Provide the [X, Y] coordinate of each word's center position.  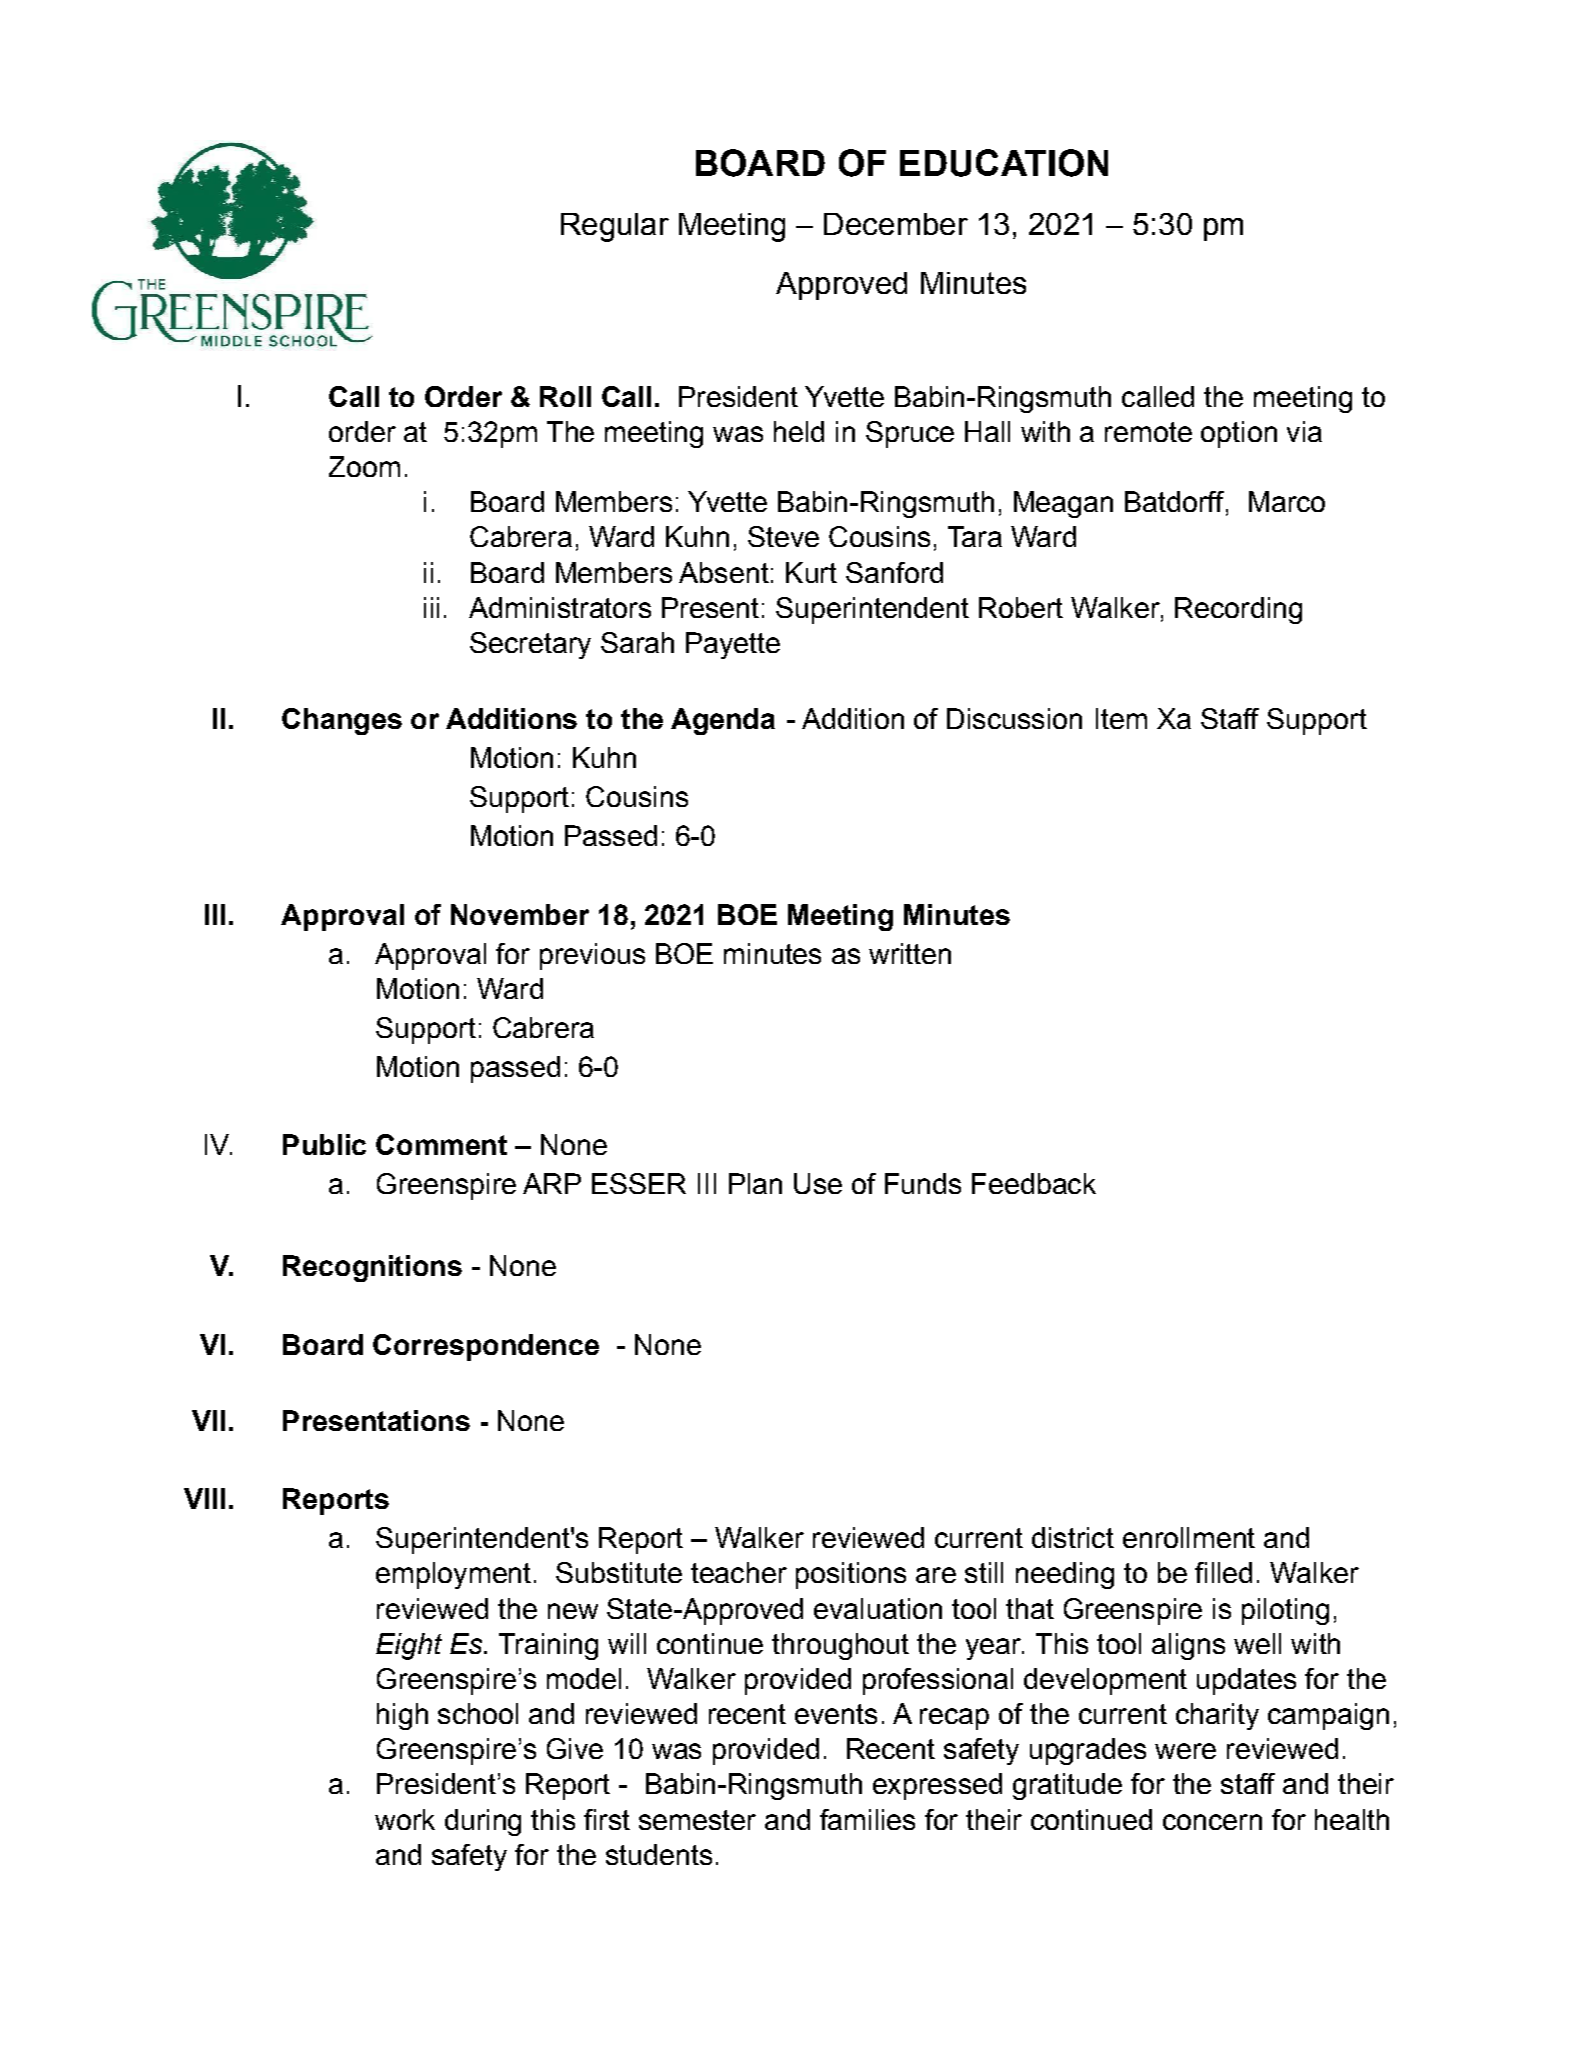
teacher [739, 1572]
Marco [1287, 501]
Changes [342, 721]
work [405, 1819]
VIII [204, 1498]
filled [1223, 1572]
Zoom [364, 466]
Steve [783, 536]
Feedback [1034, 1183]
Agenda [723, 721]
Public [324, 1144]
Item [1121, 718]
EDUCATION [1004, 163]
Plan [755, 1183]
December [896, 224]
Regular [615, 227]
